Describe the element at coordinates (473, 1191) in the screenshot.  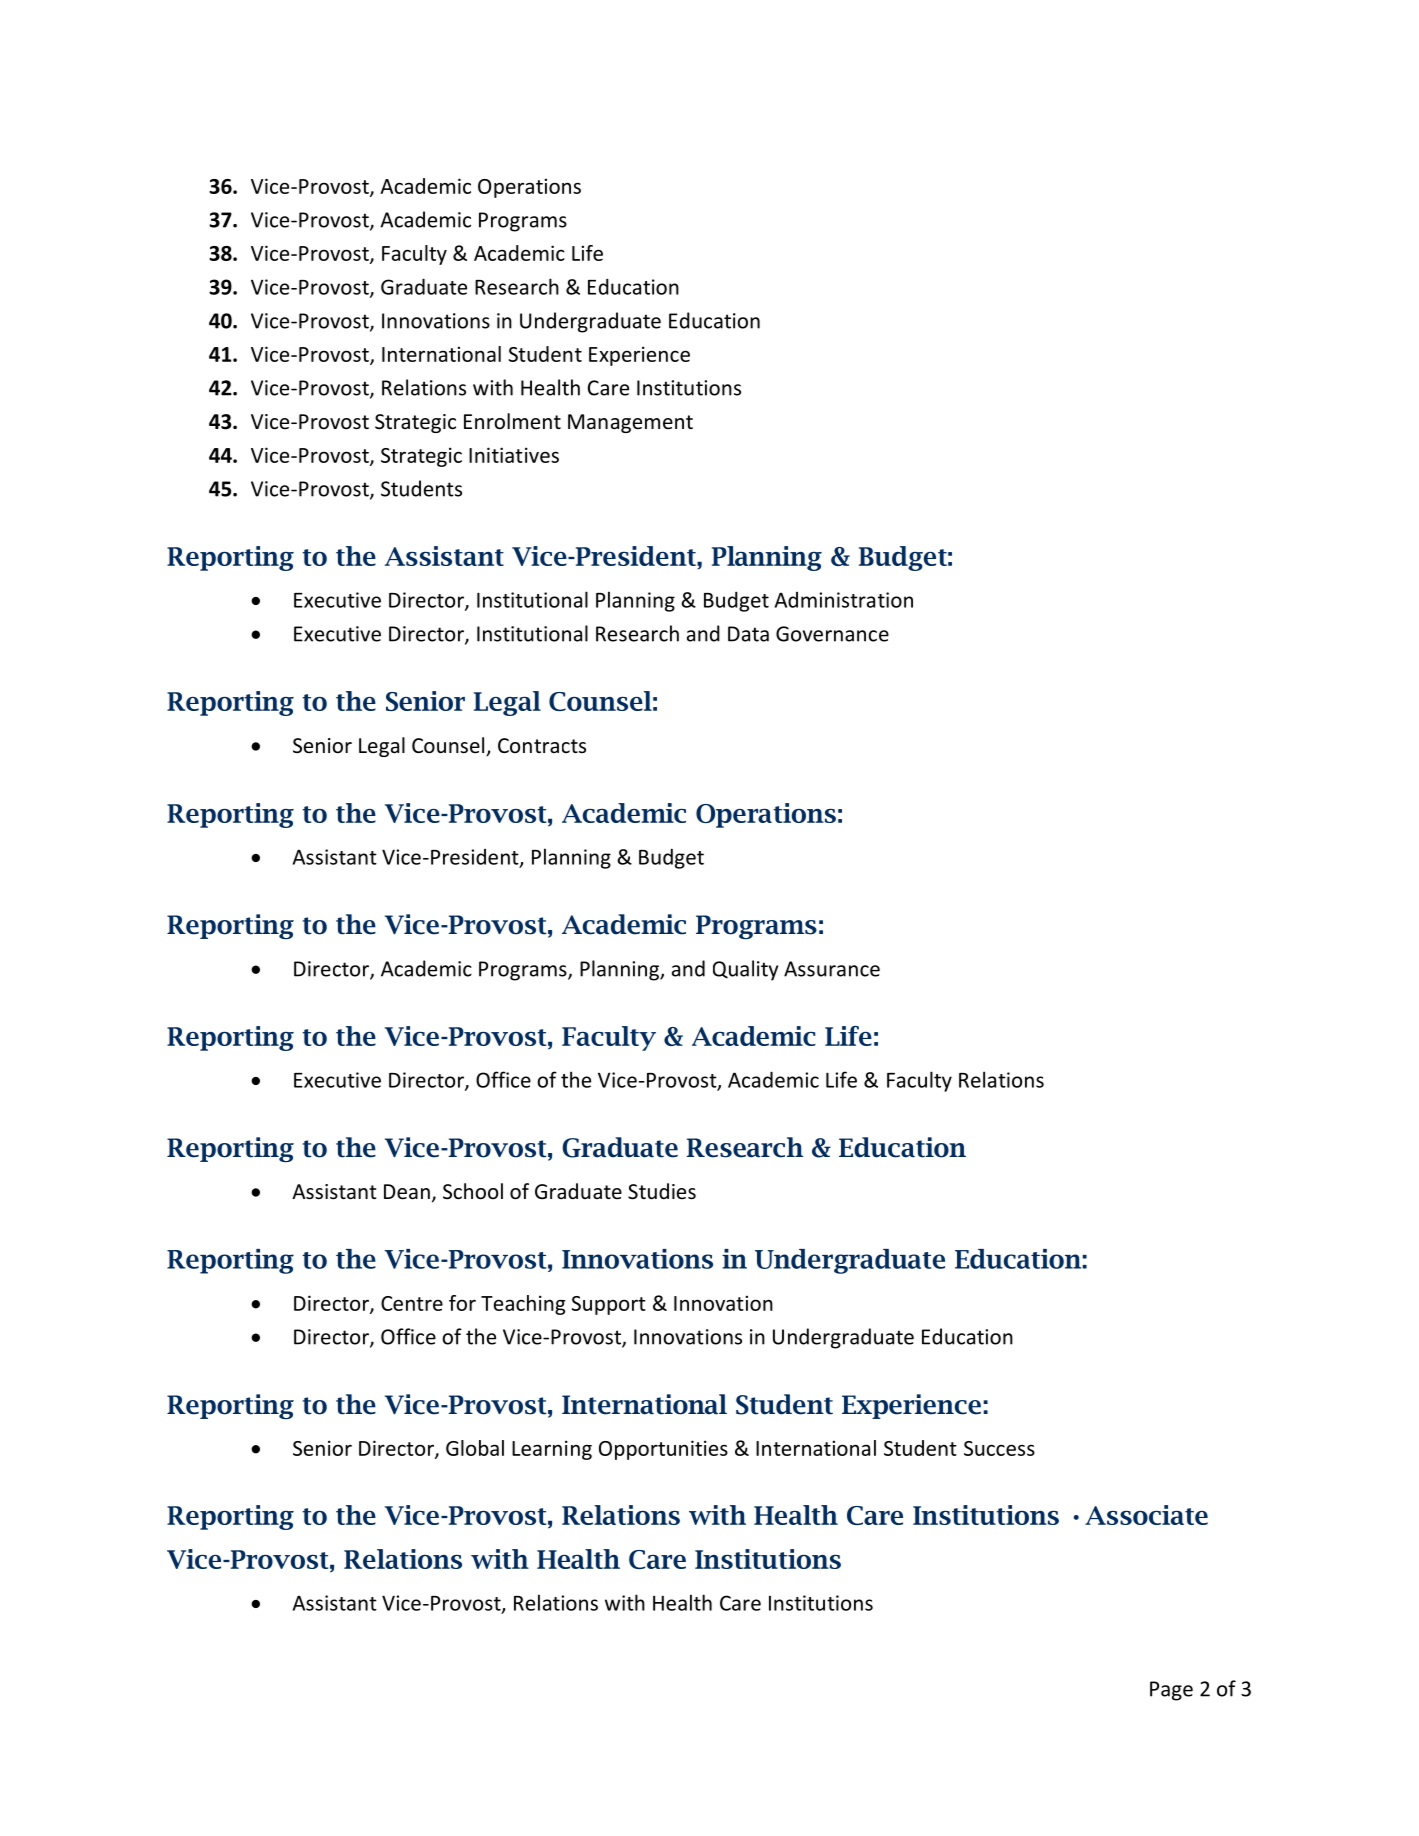
I see `School` at that location.
